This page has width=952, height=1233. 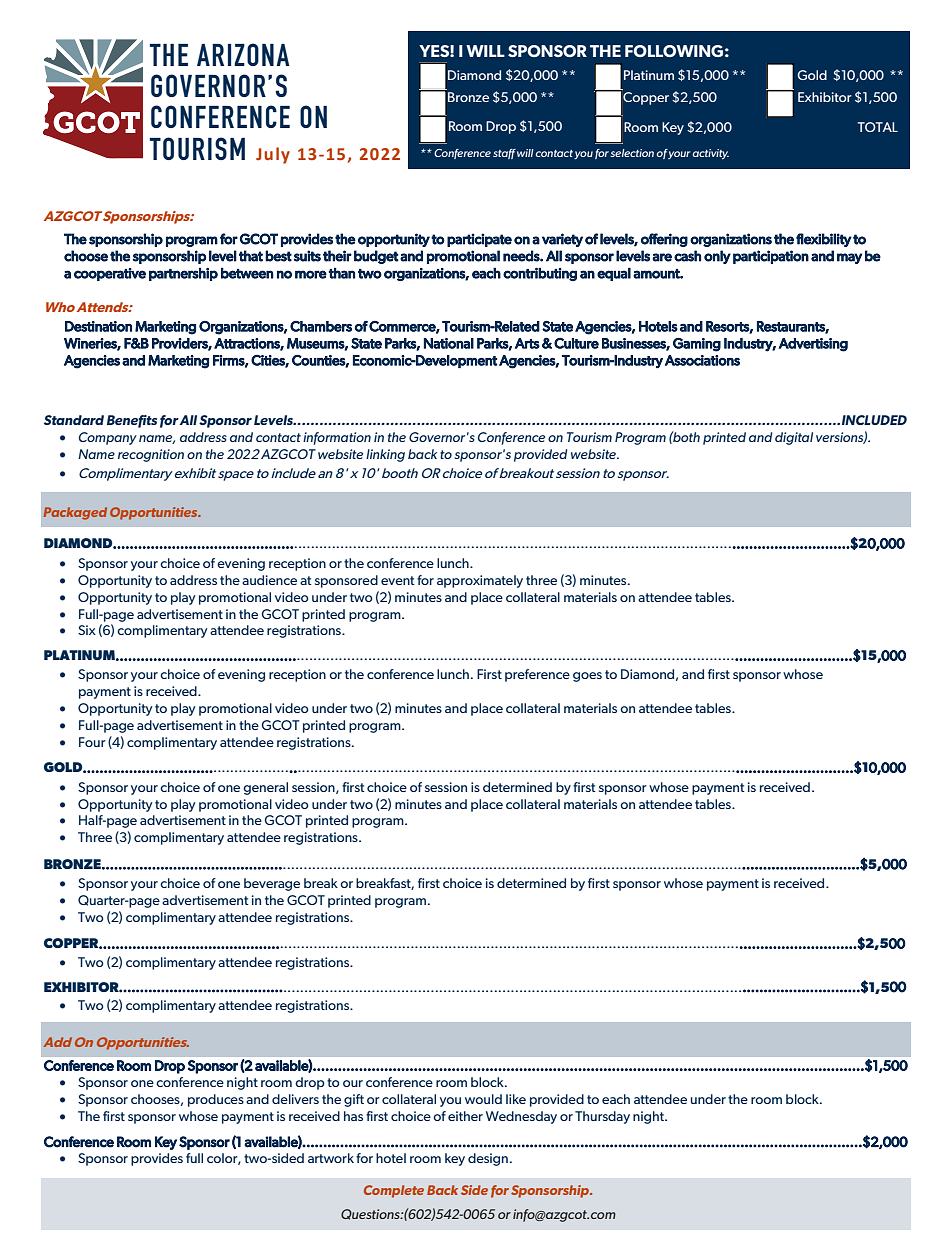 I want to click on National, so click(x=449, y=343).
